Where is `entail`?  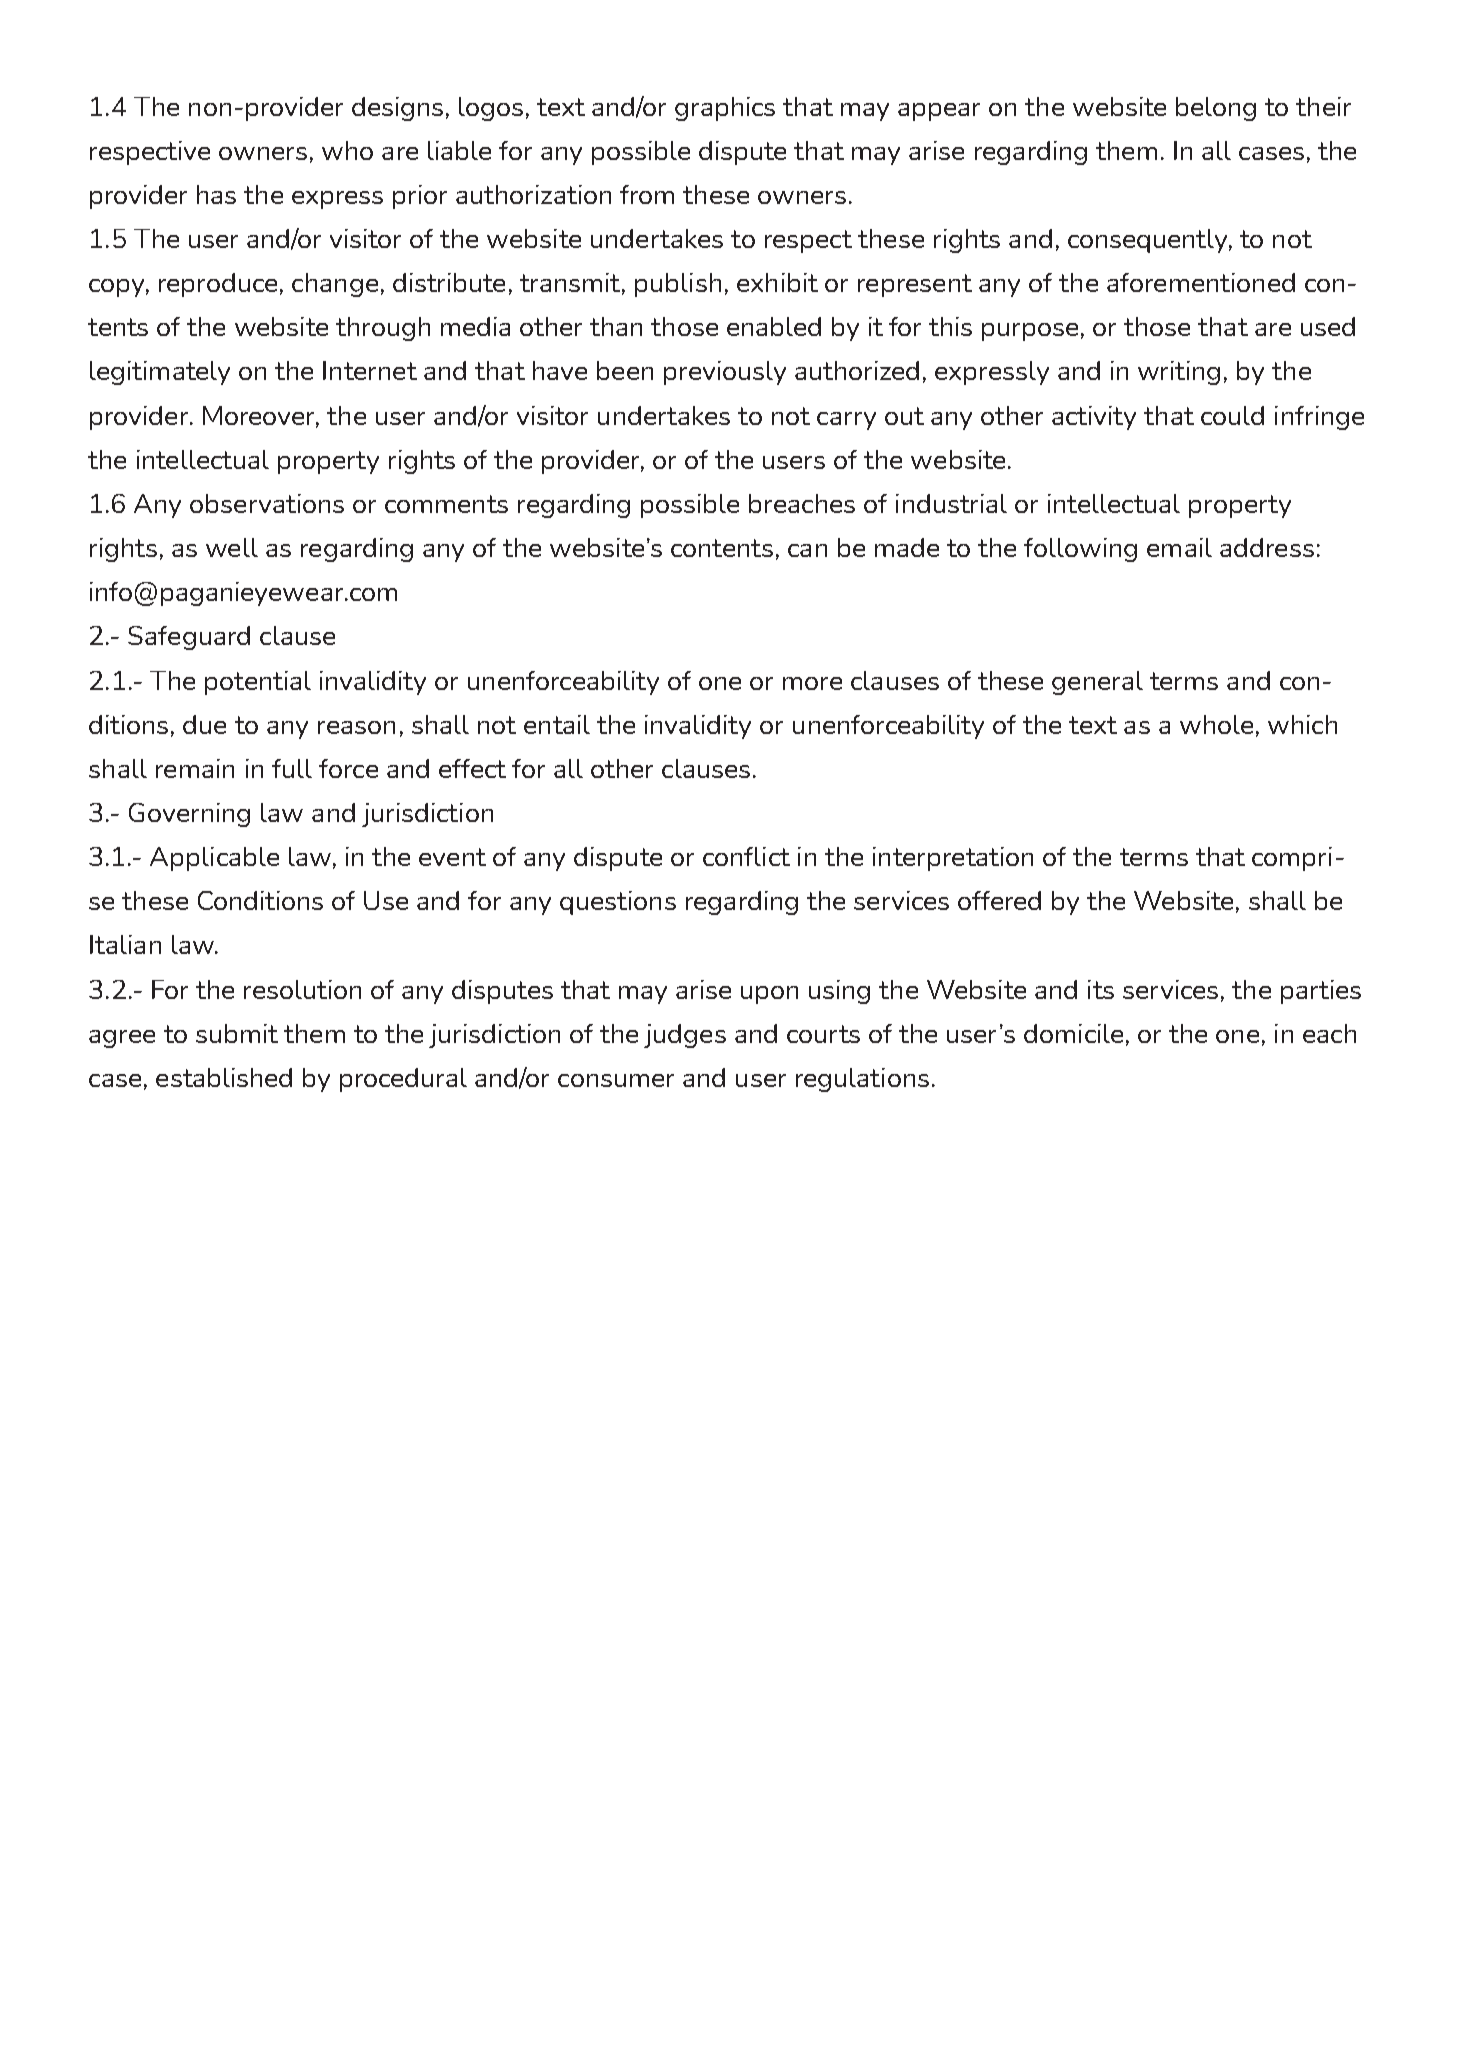
entail is located at coordinates (557, 724).
